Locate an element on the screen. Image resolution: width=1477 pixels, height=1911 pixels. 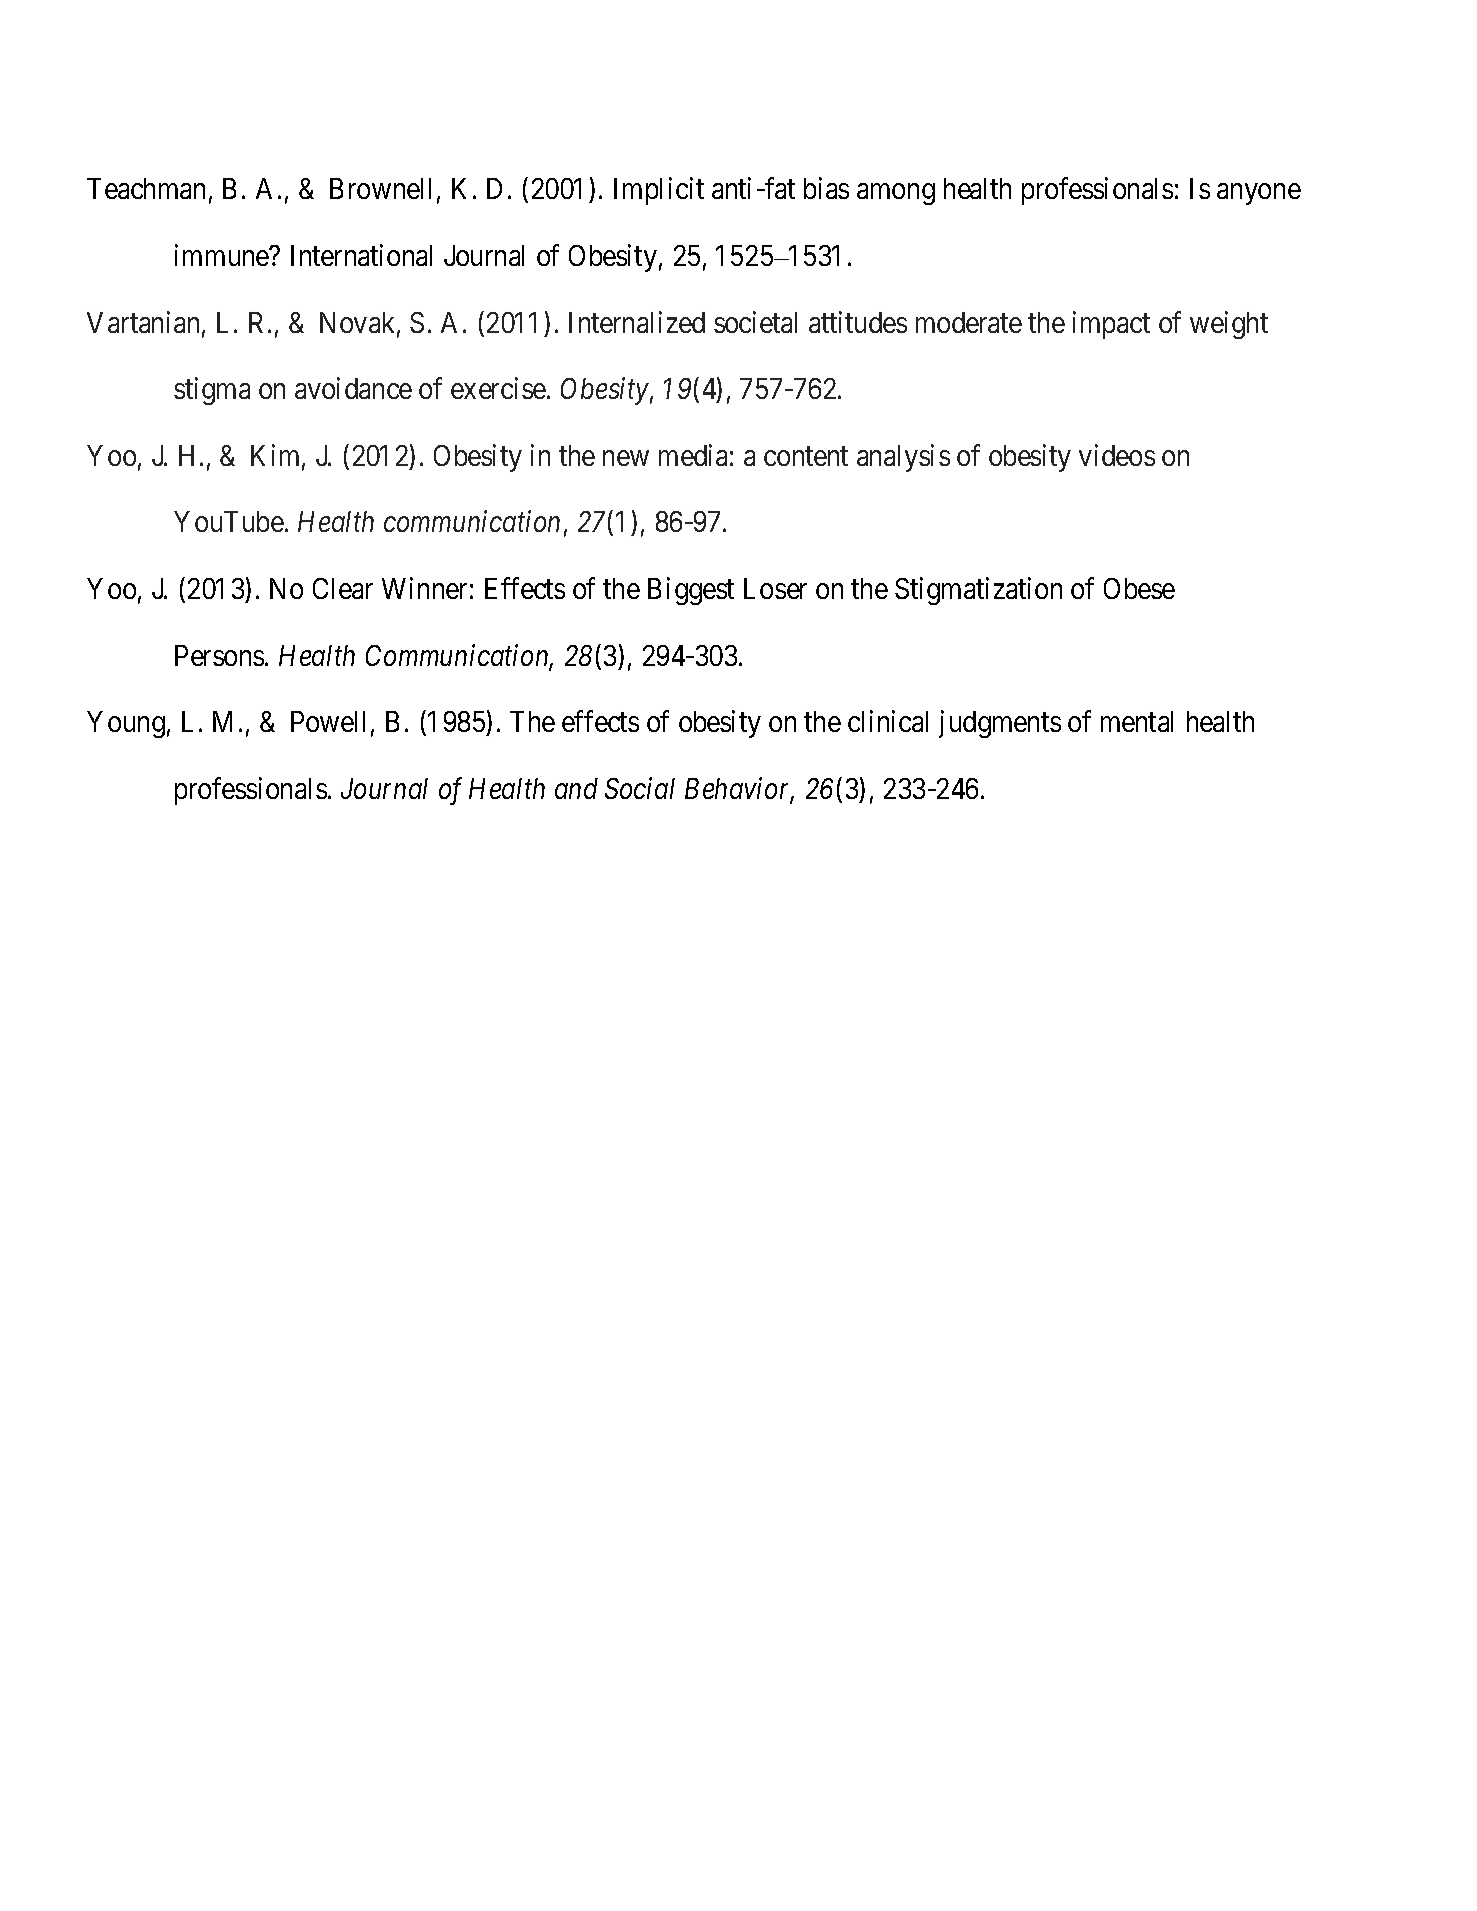
Powell is located at coordinates (328, 721).
